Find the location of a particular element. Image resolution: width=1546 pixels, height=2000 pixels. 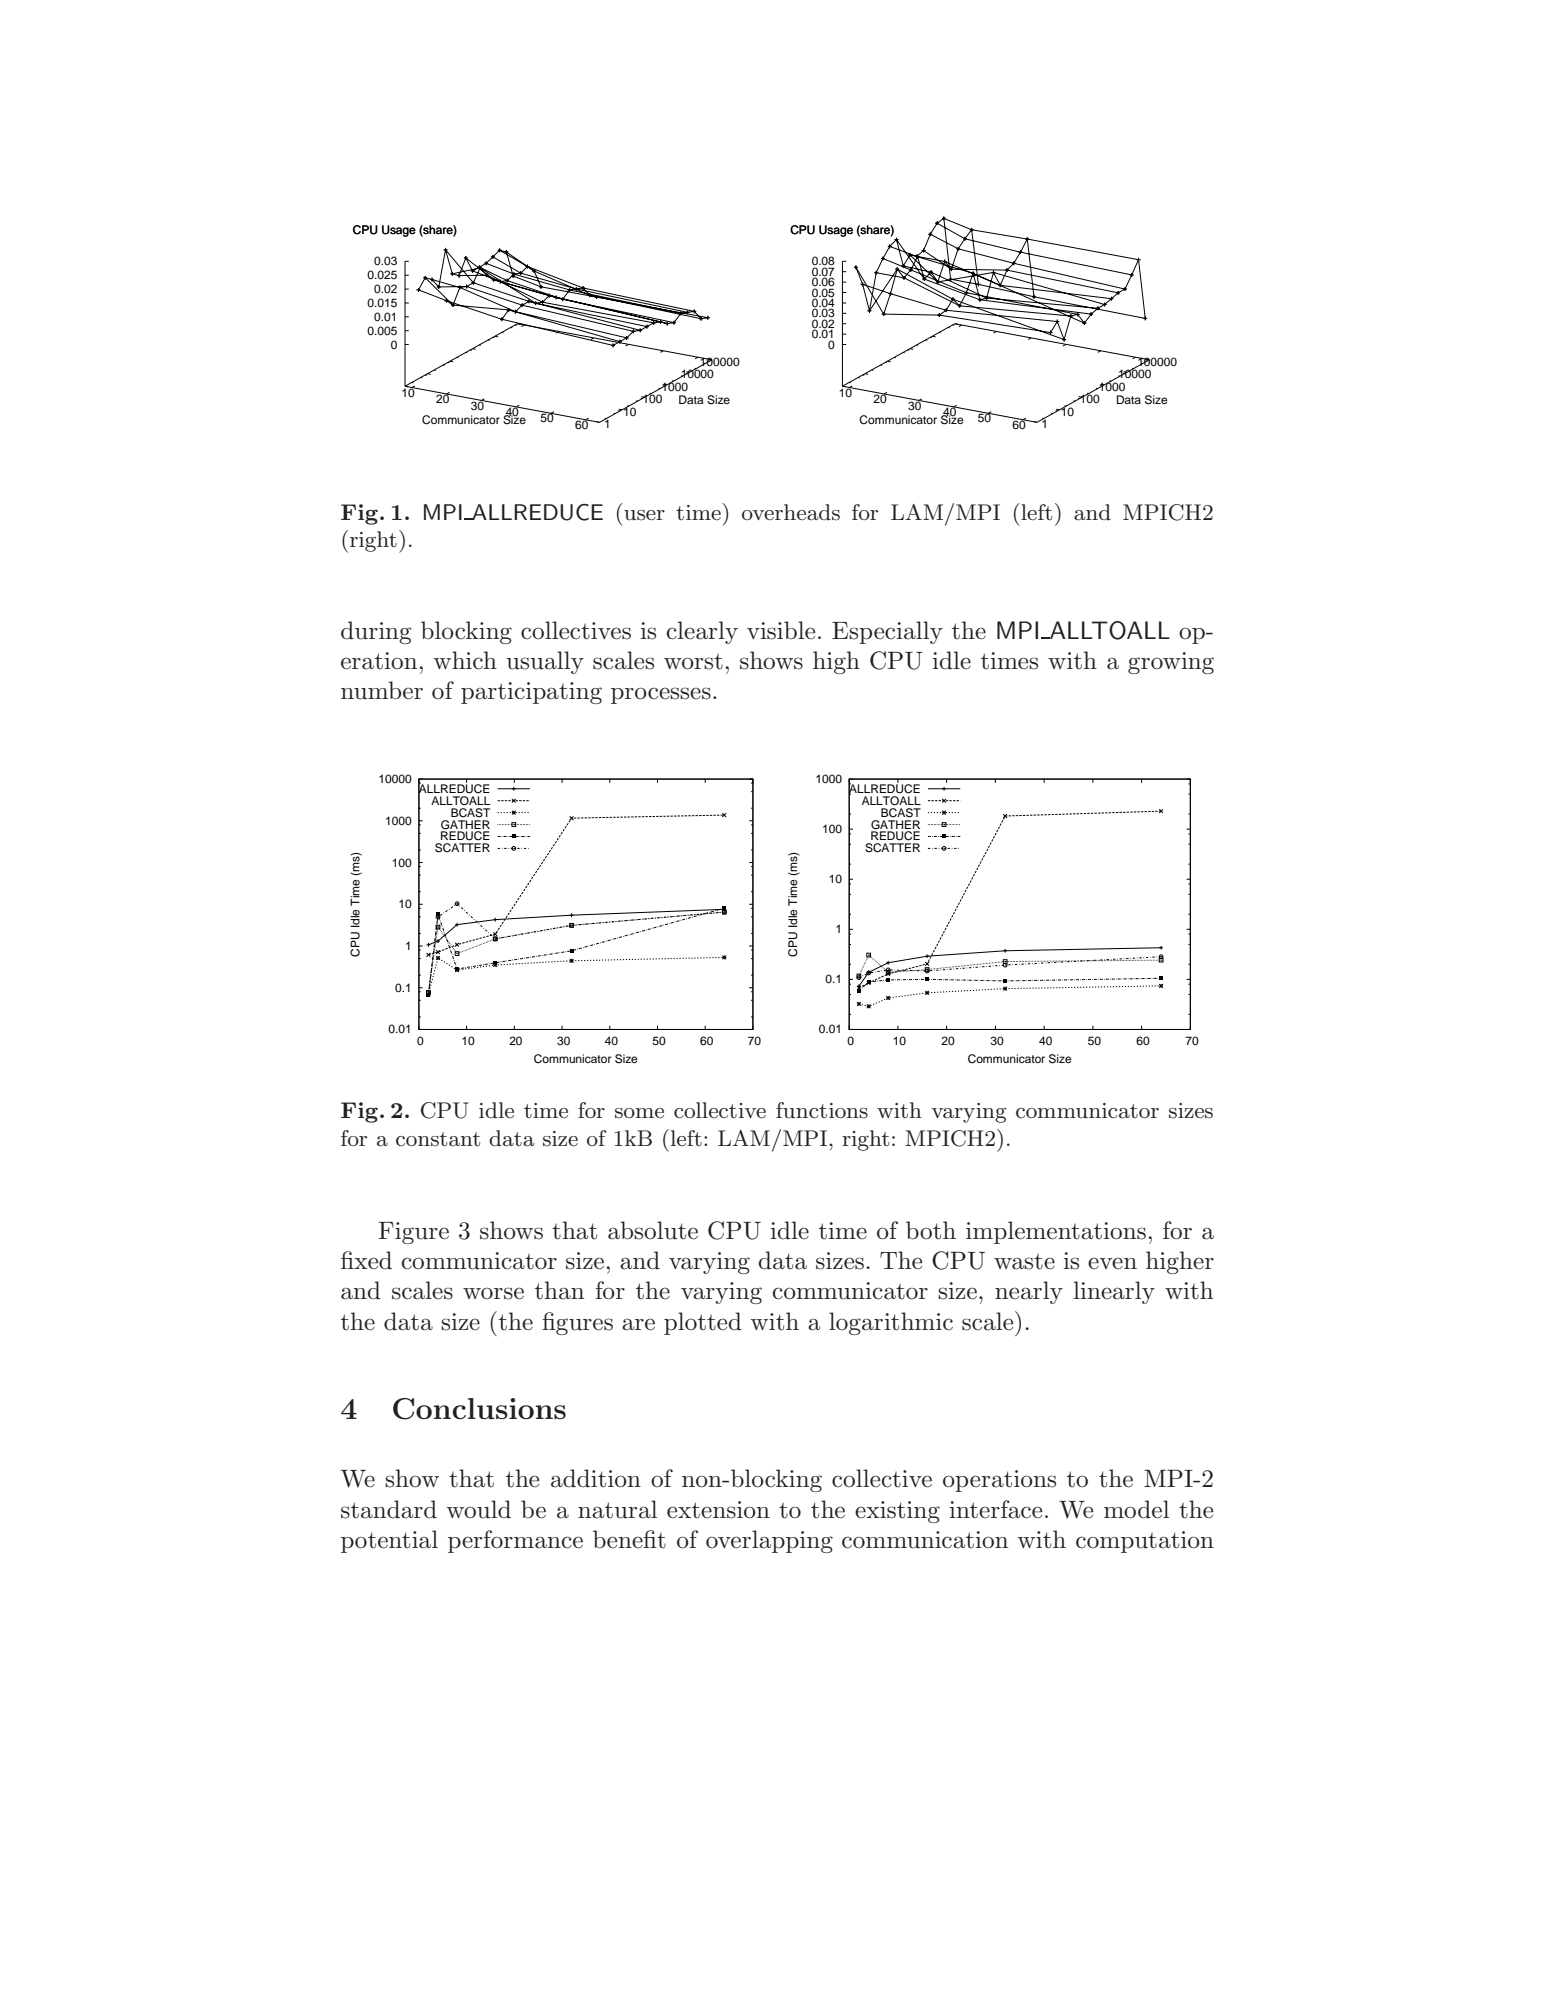

overheads is located at coordinates (791, 512).
